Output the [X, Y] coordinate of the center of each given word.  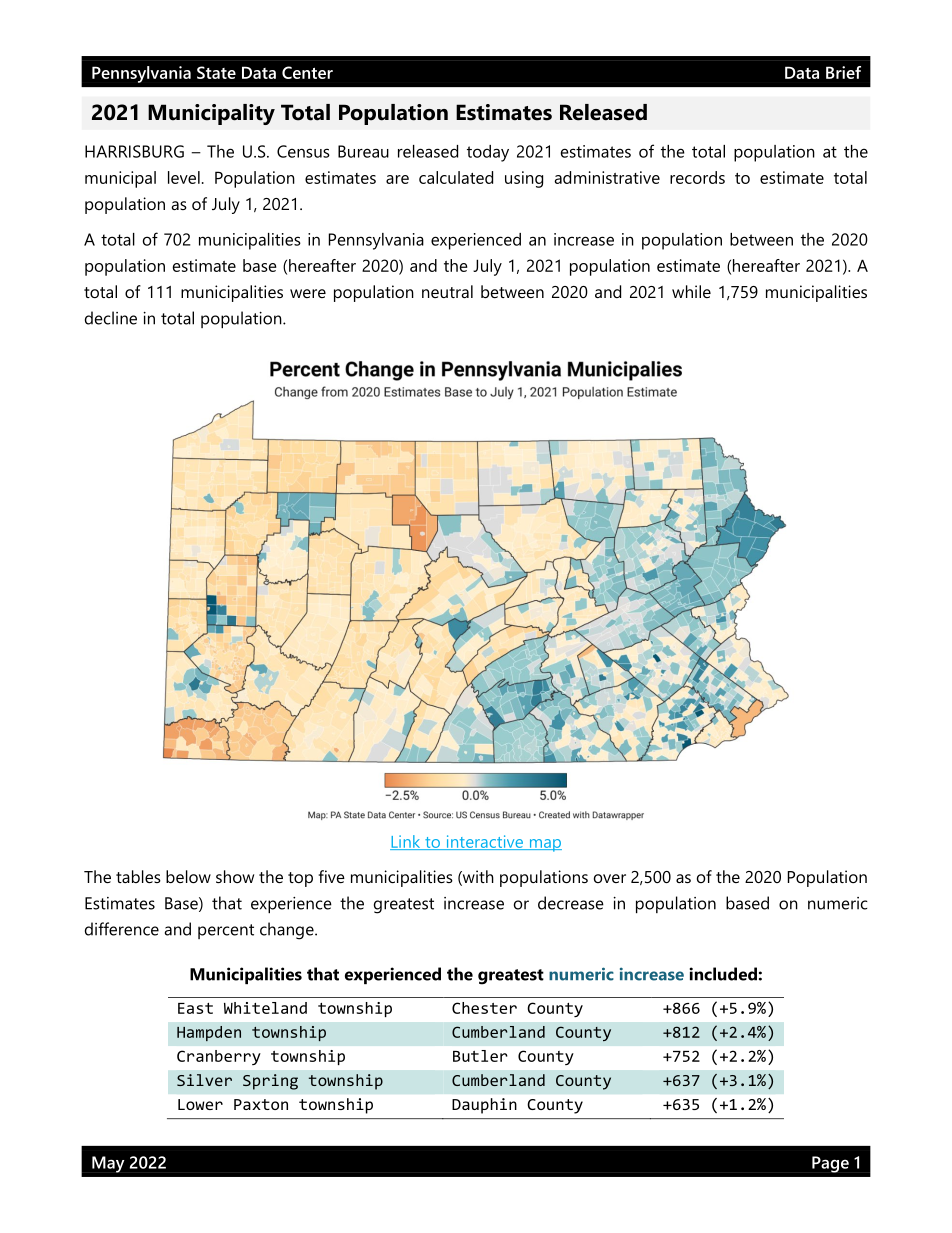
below [188, 876]
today [488, 153]
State [216, 72]
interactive [485, 842]
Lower [200, 1104]
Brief [843, 72]
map [544, 845]
